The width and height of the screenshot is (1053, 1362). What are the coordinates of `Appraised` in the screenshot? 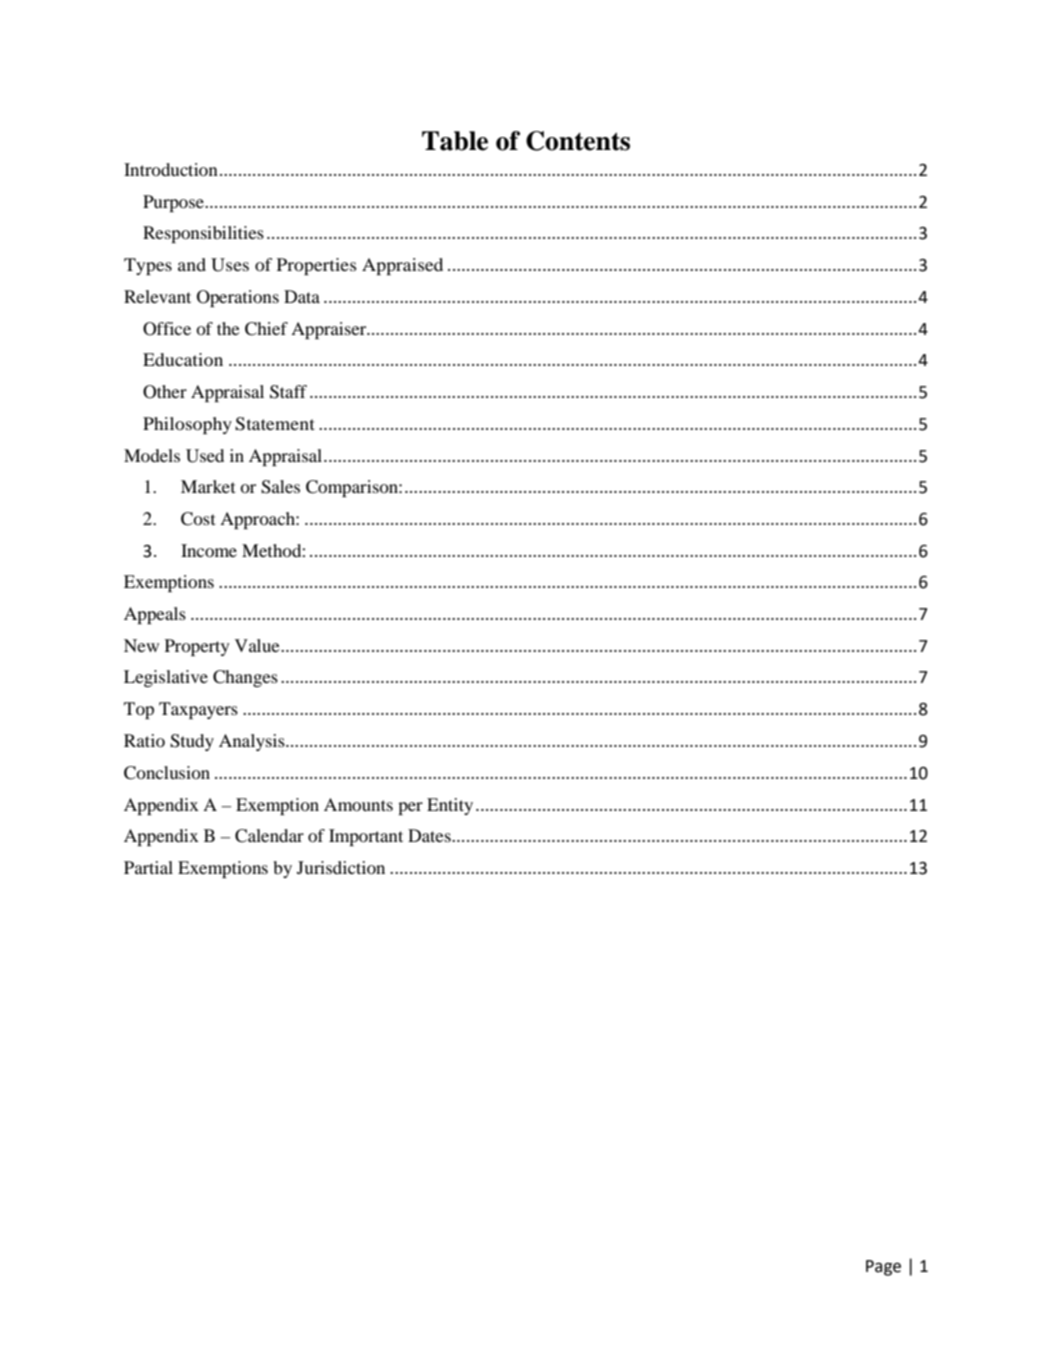 It's located at (402, 266).
